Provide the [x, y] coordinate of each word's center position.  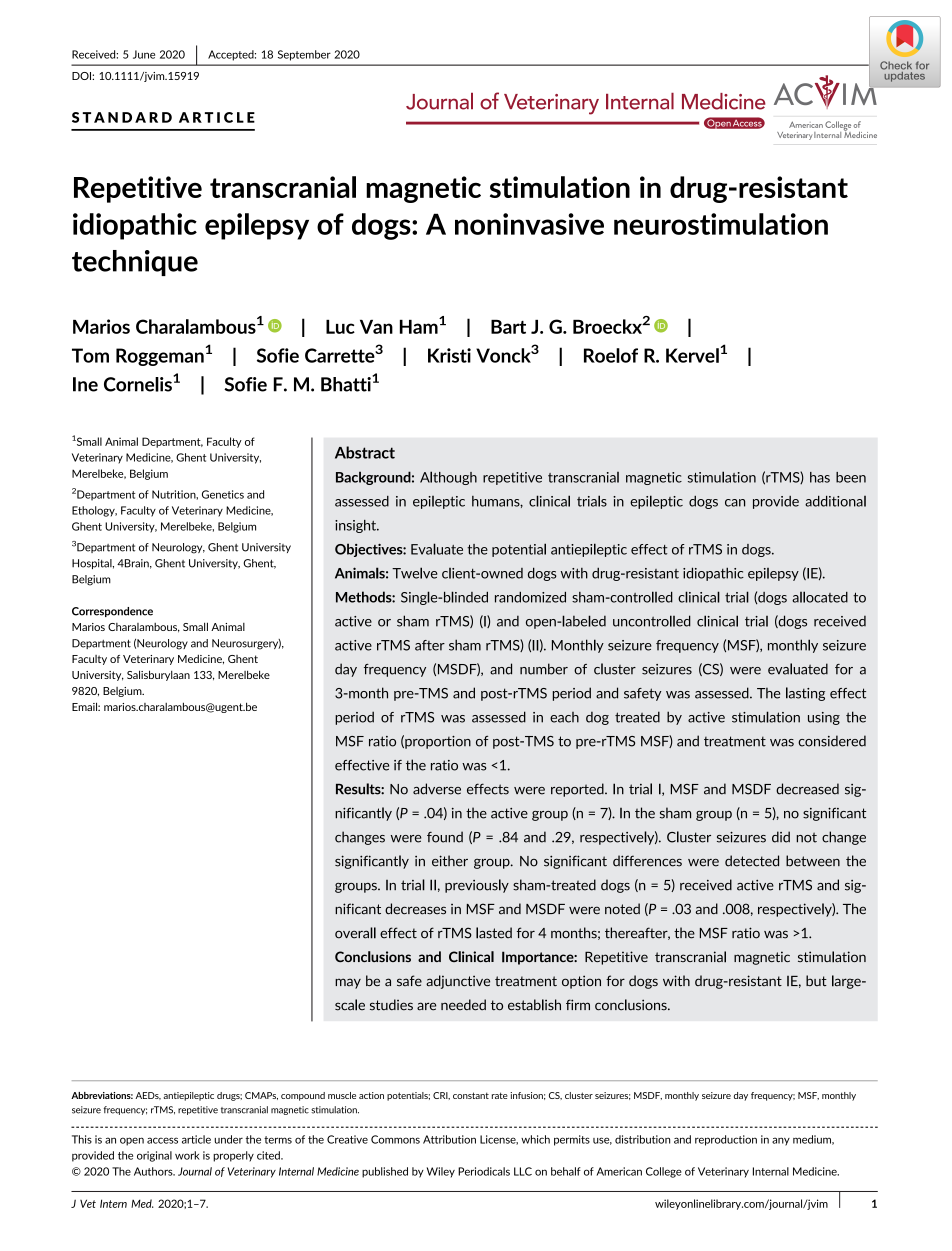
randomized [530, 597]
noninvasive [529, 224]
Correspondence [112, 612]
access [162, 1140]
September [304, 55]
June [144, 54]
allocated [820, 597]
